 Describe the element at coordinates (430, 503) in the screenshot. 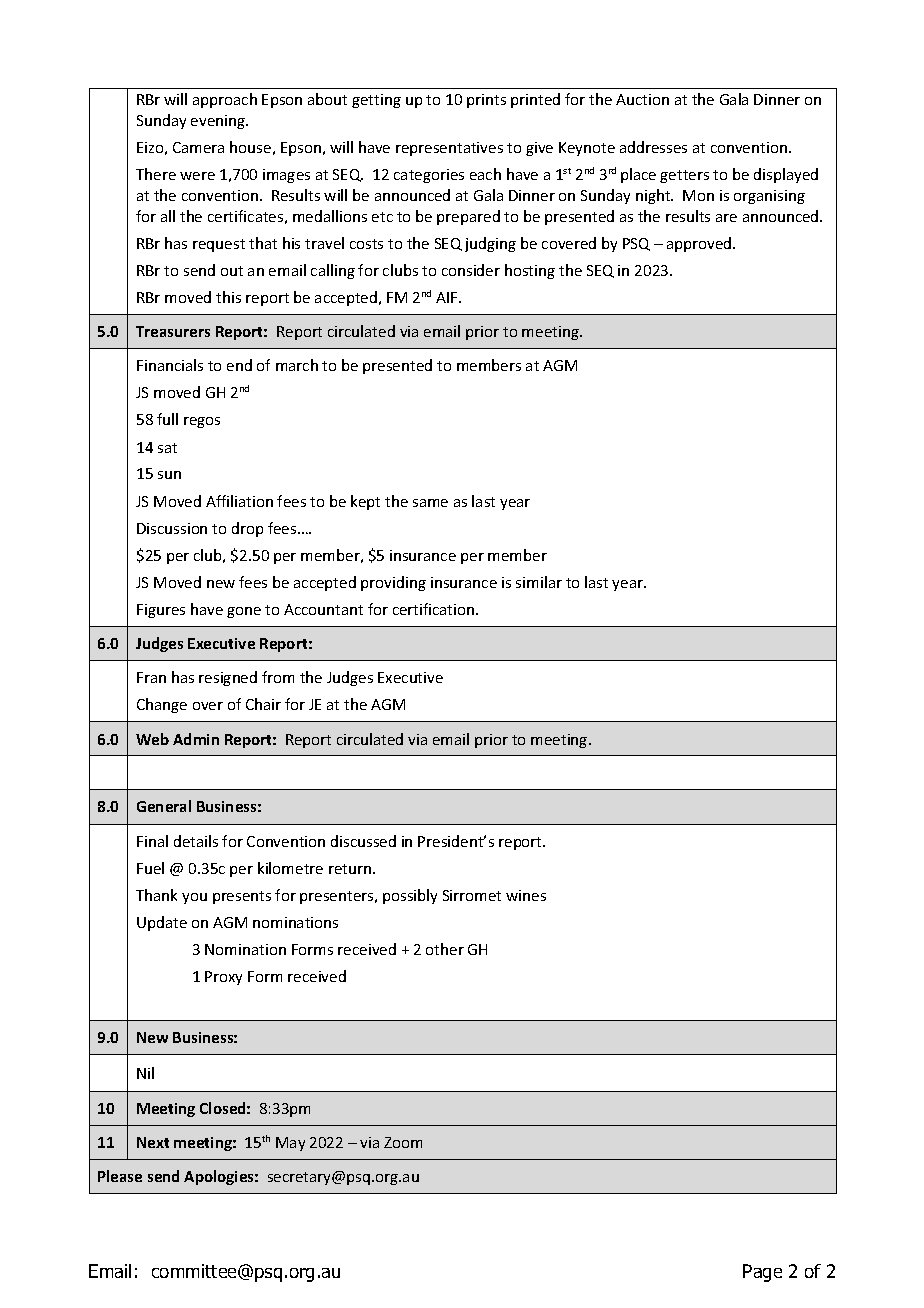

I see `same` at that location.
